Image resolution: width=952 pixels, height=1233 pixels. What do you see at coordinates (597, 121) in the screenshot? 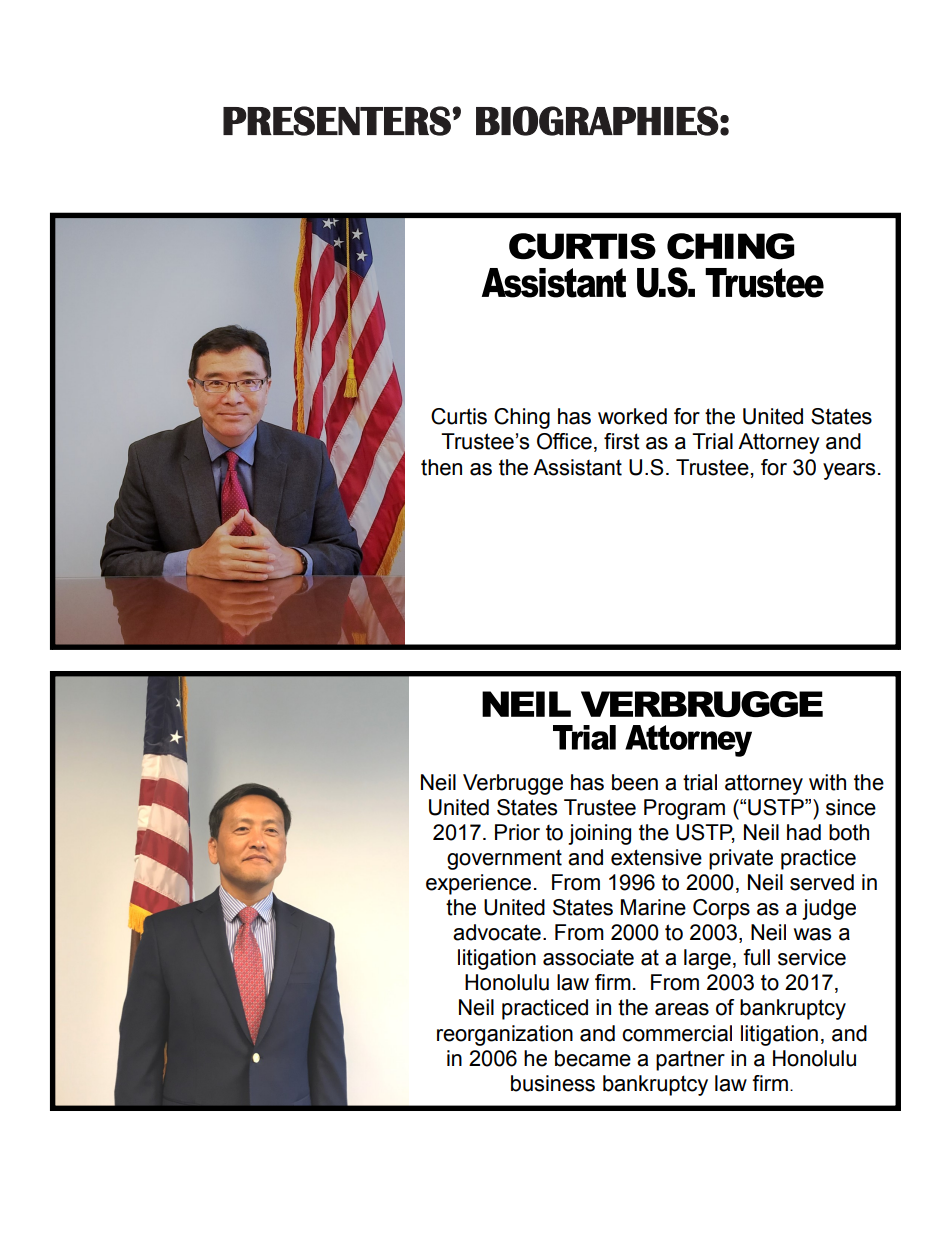
I see `BIOGRAPHIES` at bounding box center [597, 121].
